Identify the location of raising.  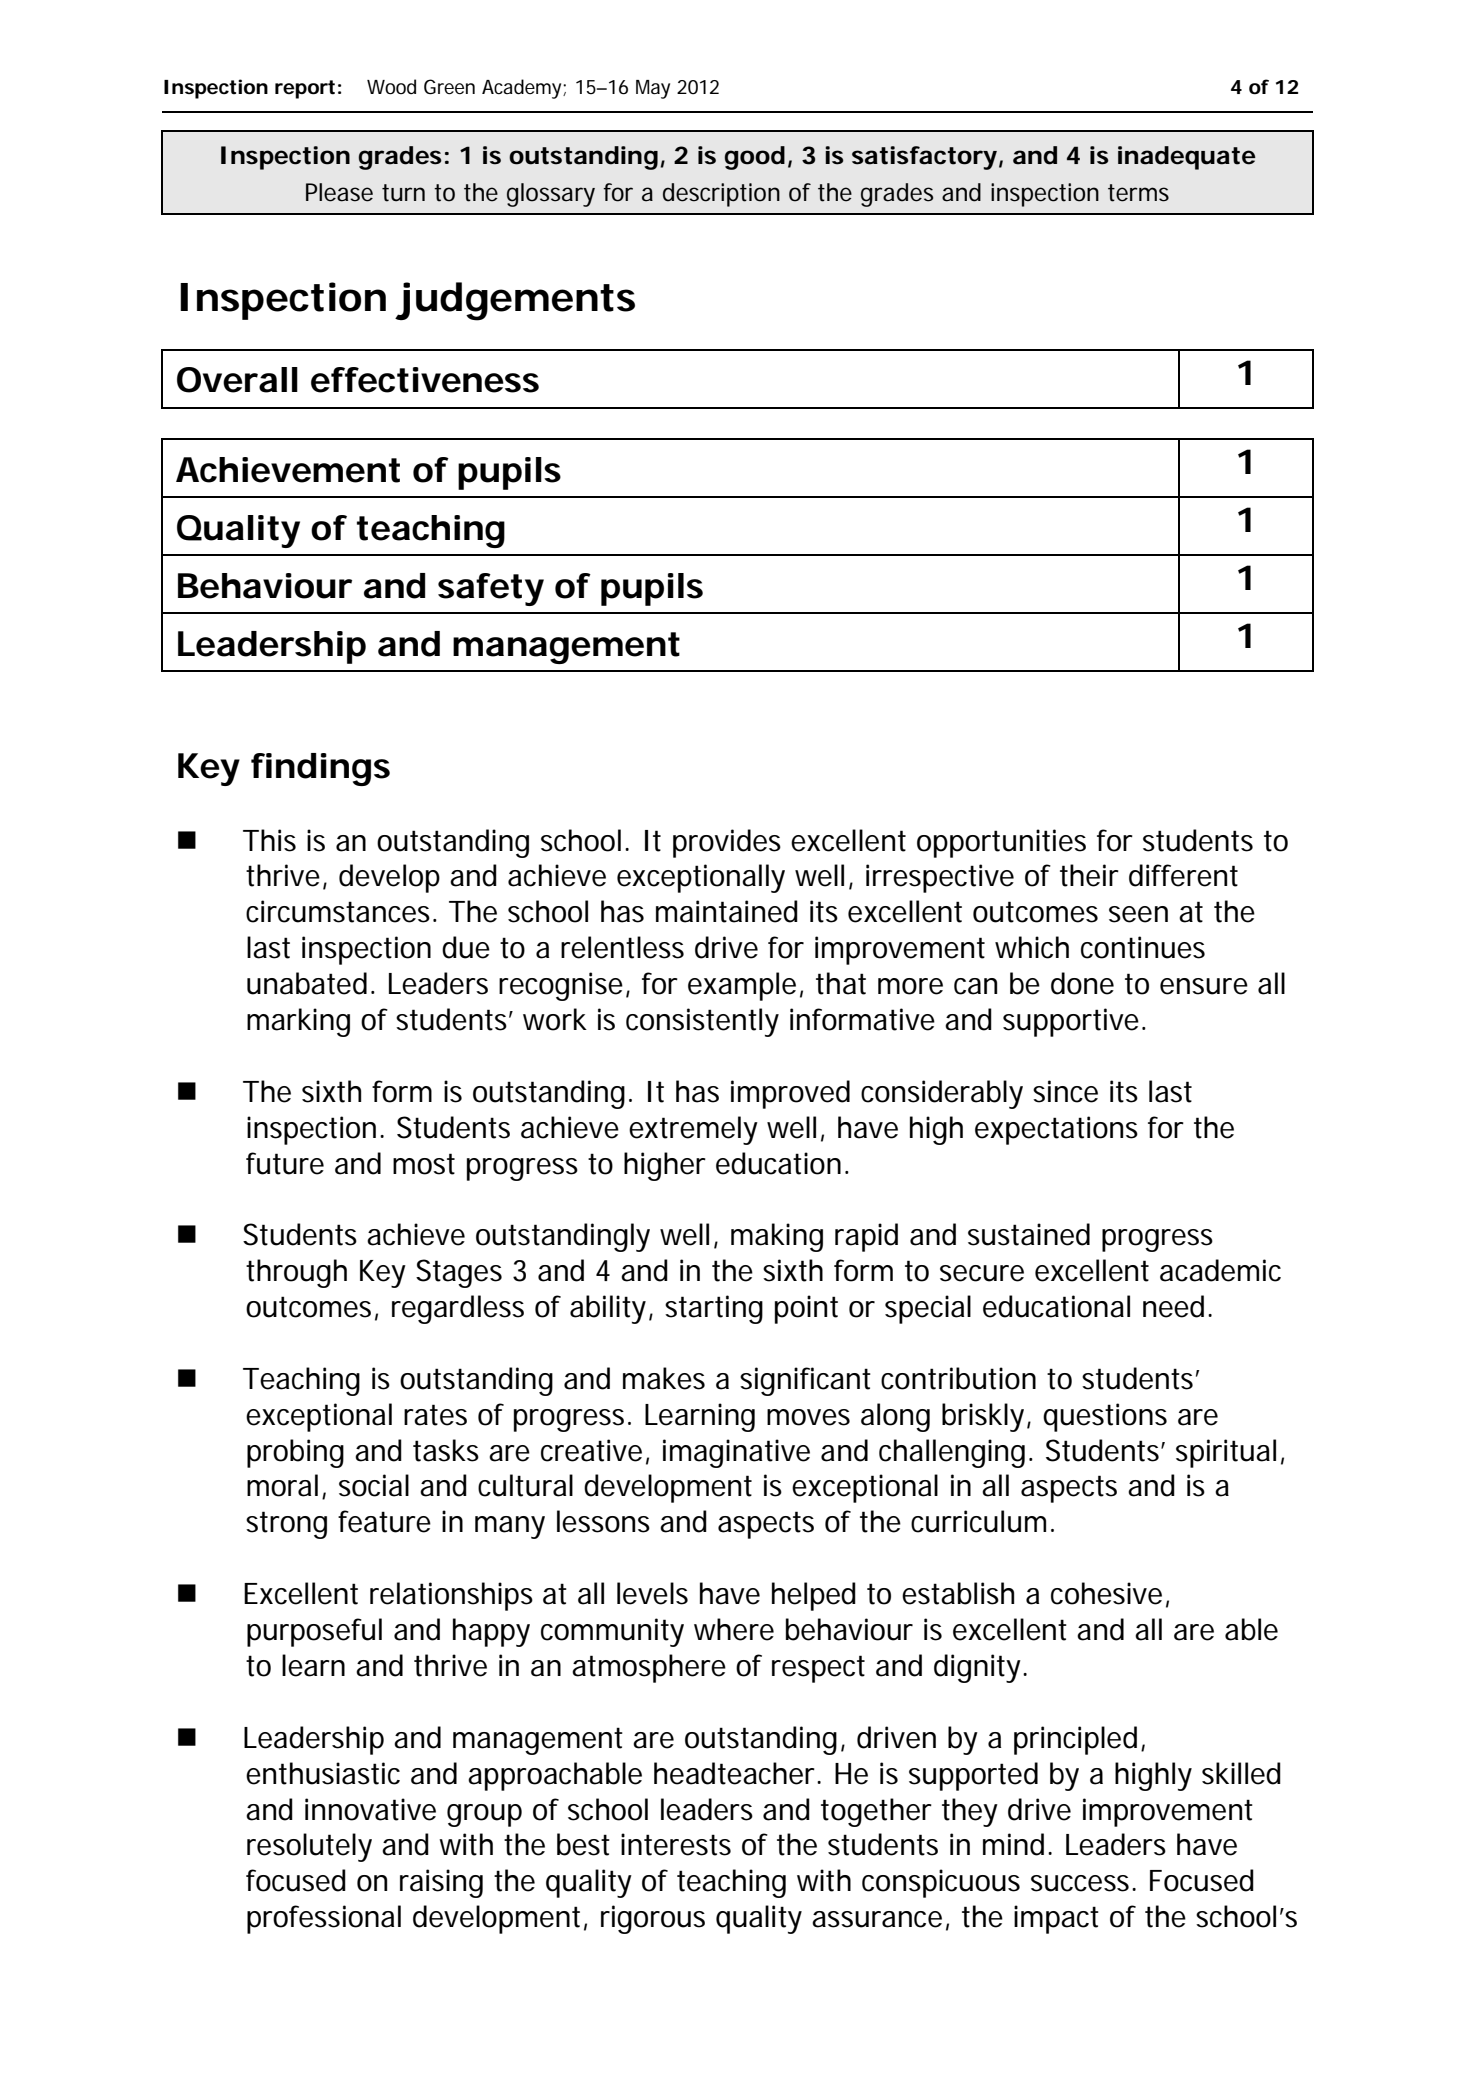
(441, 1883).
